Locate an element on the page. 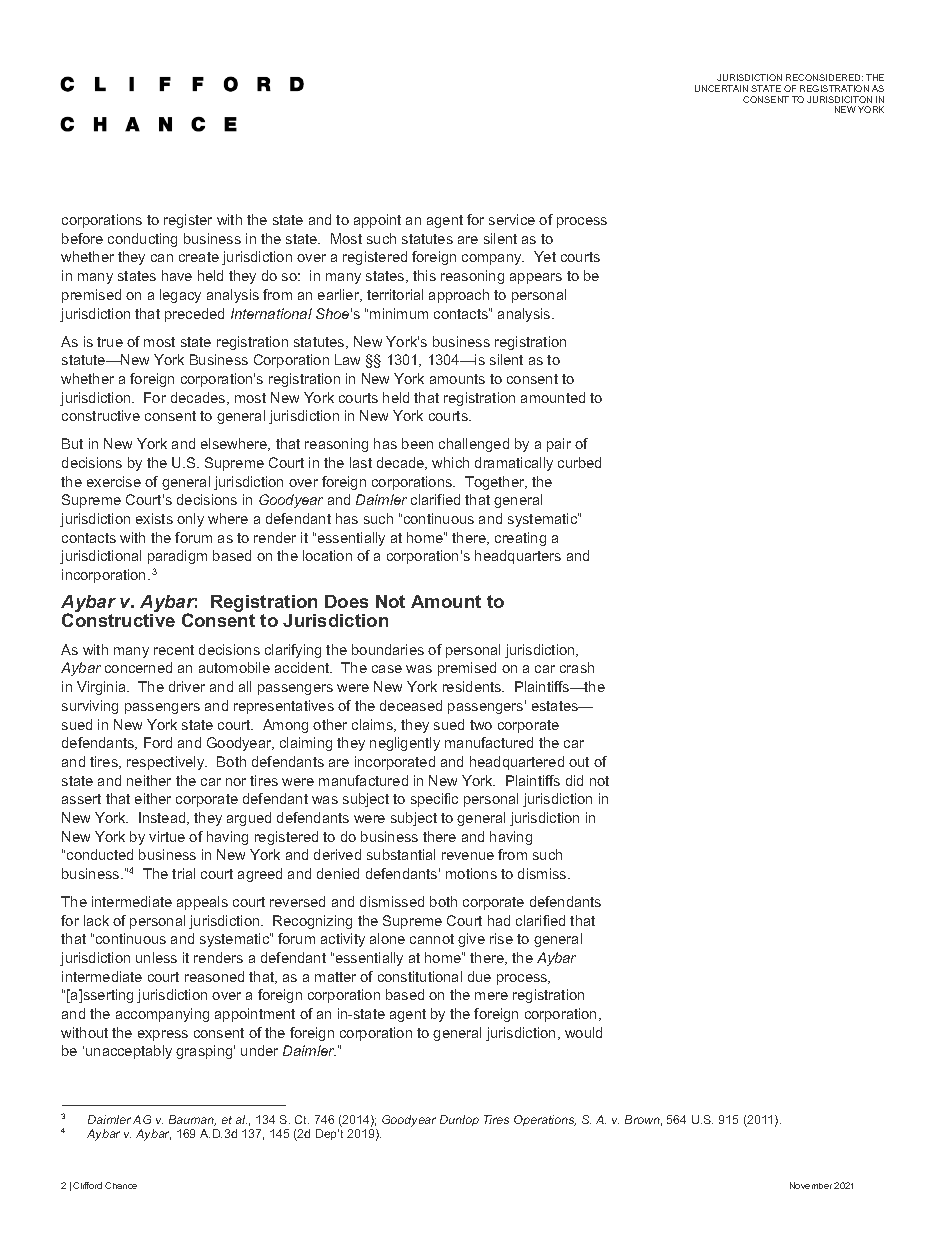  conducting is located at coordinates (142, 240).
